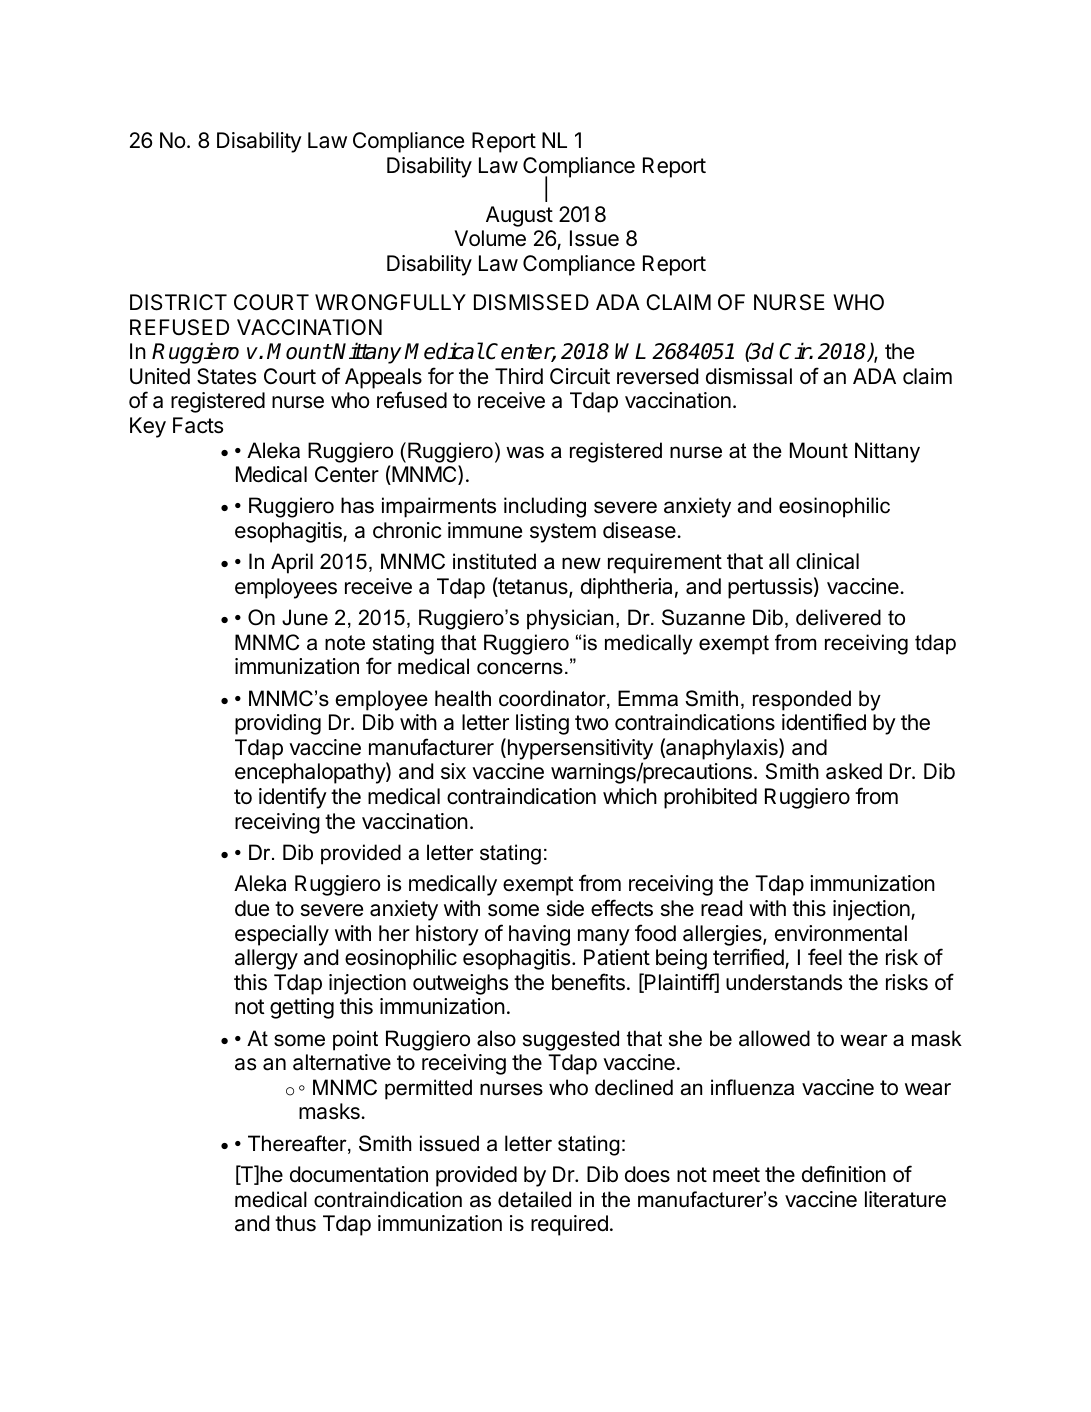  I want to click on identify, so click(293, 798).
